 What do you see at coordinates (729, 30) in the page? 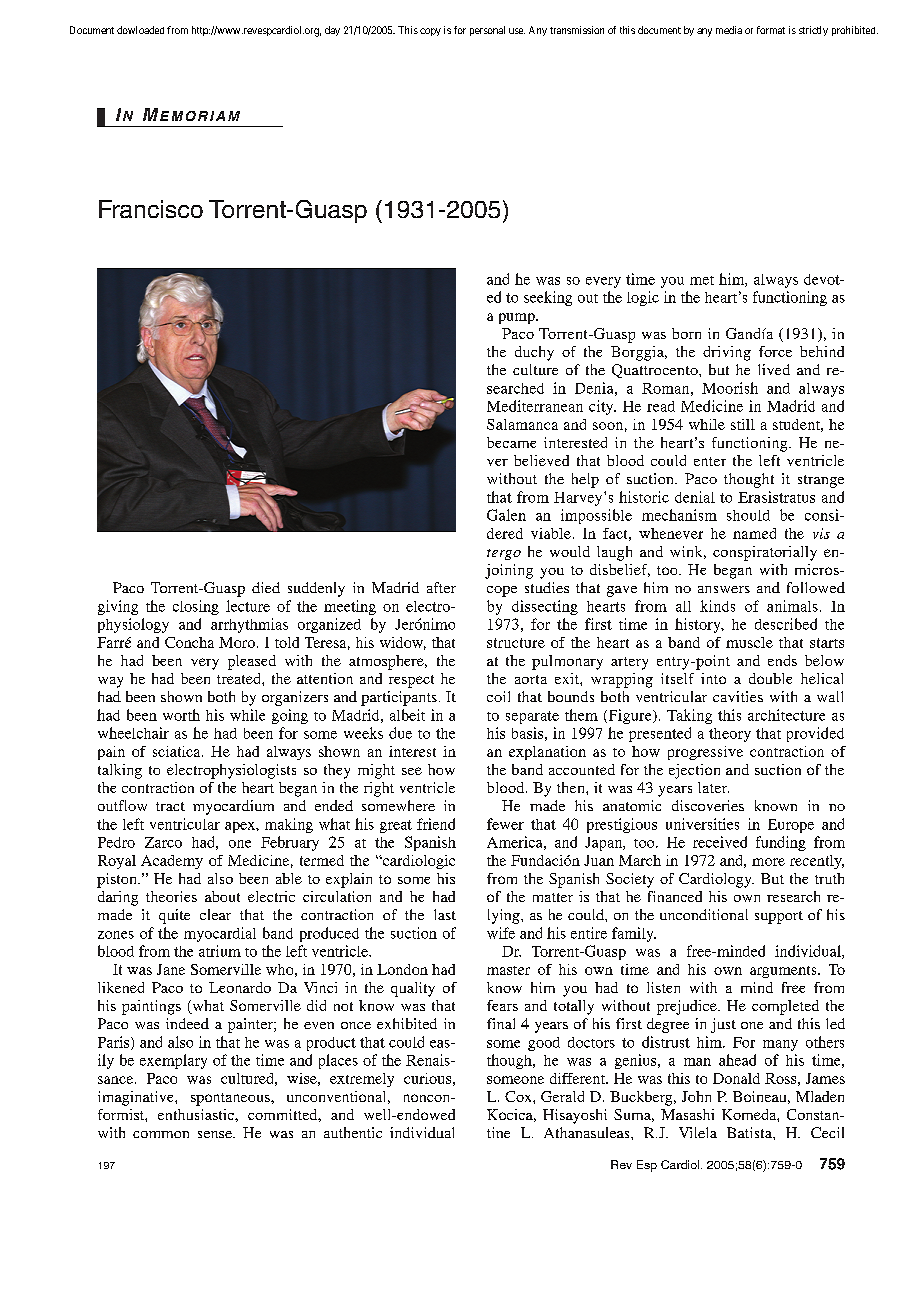
I see `media` at bounding box center [729, 30].
